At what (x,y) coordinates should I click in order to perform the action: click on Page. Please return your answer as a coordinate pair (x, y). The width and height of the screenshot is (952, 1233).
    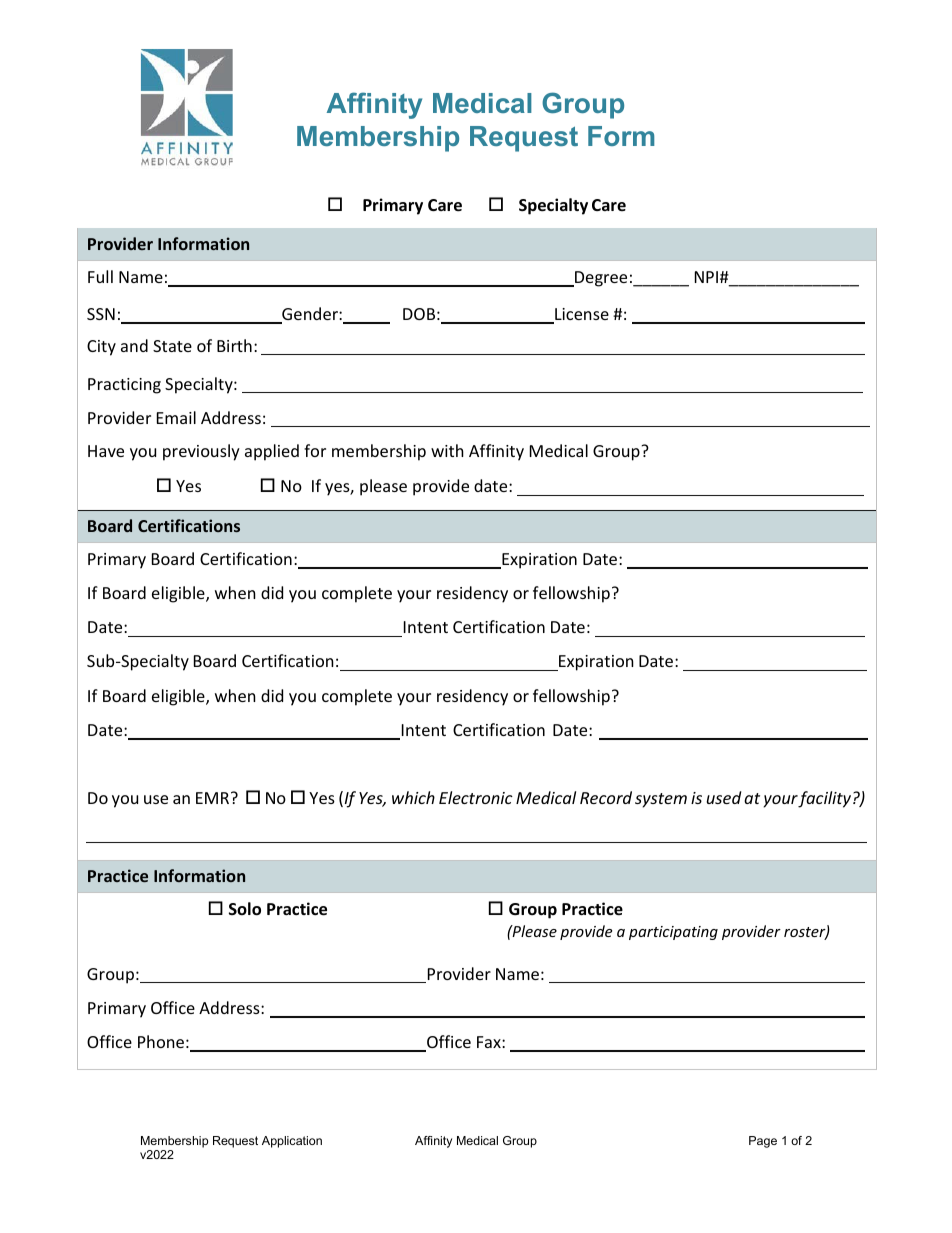
    Looking at the image, I should click on (763, 1142).
